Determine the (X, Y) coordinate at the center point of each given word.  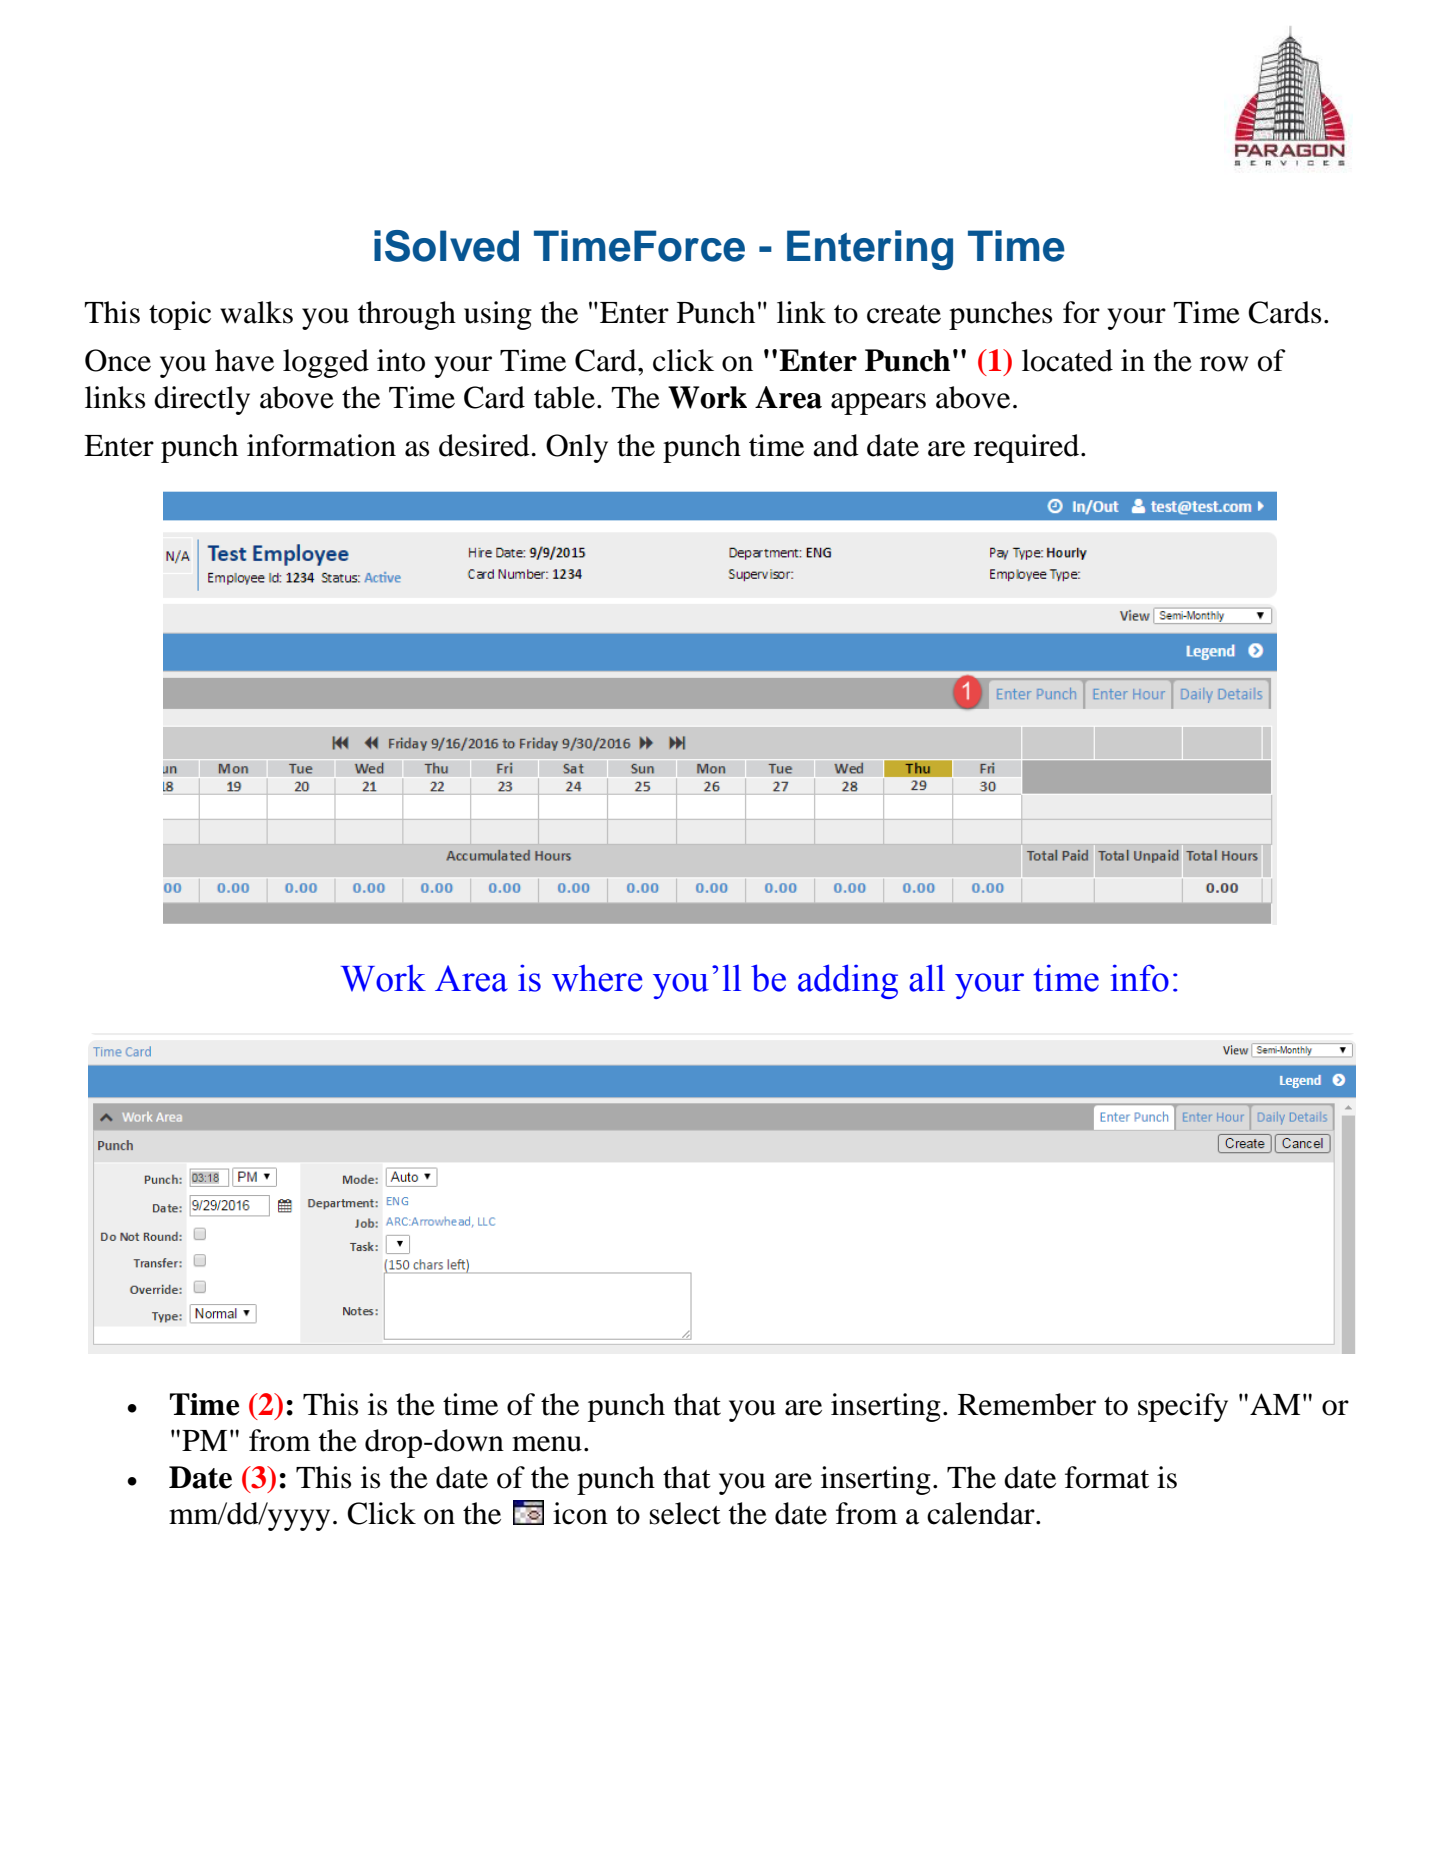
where (597, 978)
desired (484, 445)
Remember (1027, 1404)
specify (1183, 1407)
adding (848, 981)
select (685, 1513)
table (564, 397)
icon (580, 1513)
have (244, 360)
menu (547, 1444)
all (927, 978)
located (1067, 360)
